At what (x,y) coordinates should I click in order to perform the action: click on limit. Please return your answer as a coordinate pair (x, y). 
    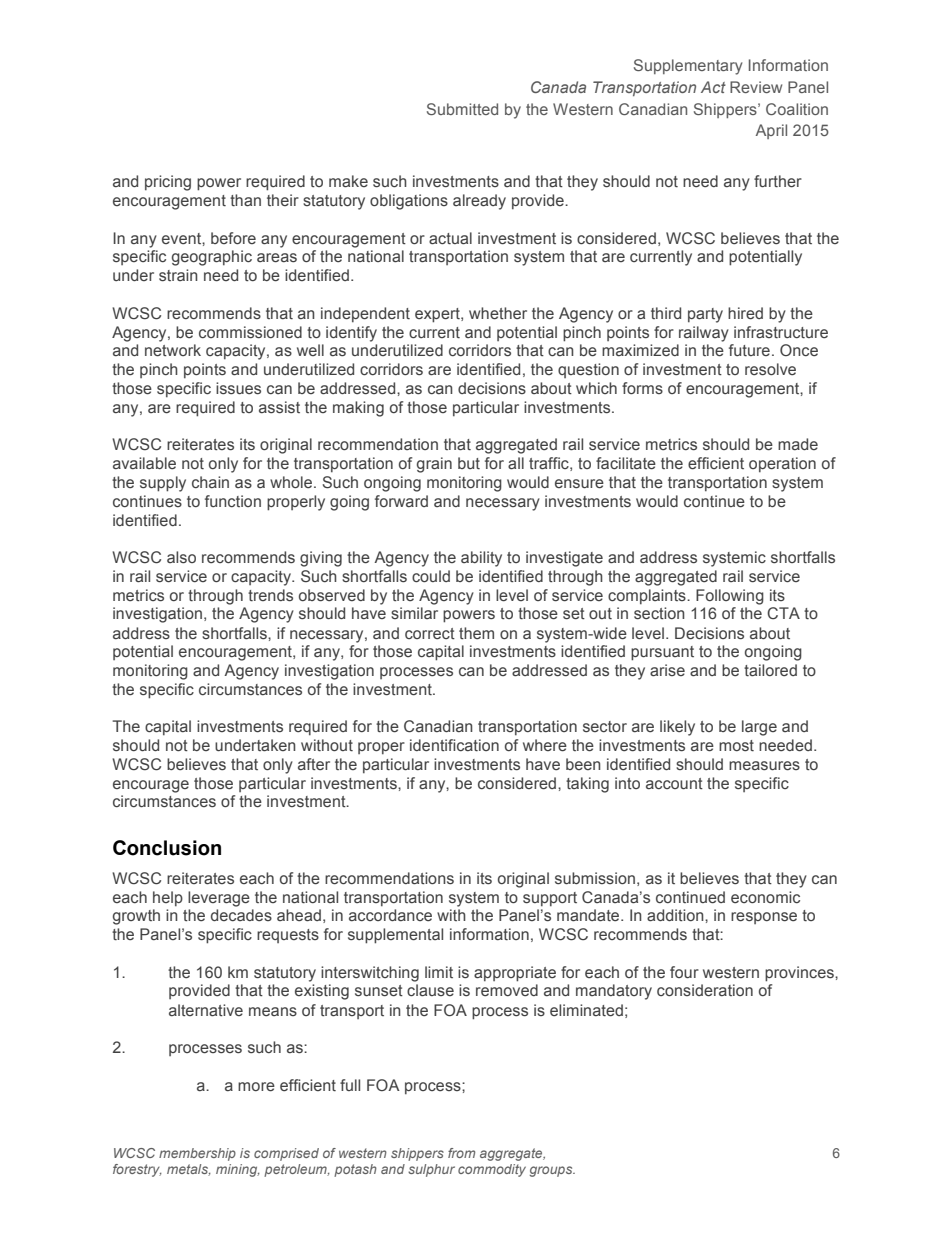
    Looking at the image, I should click on (439, 972).
